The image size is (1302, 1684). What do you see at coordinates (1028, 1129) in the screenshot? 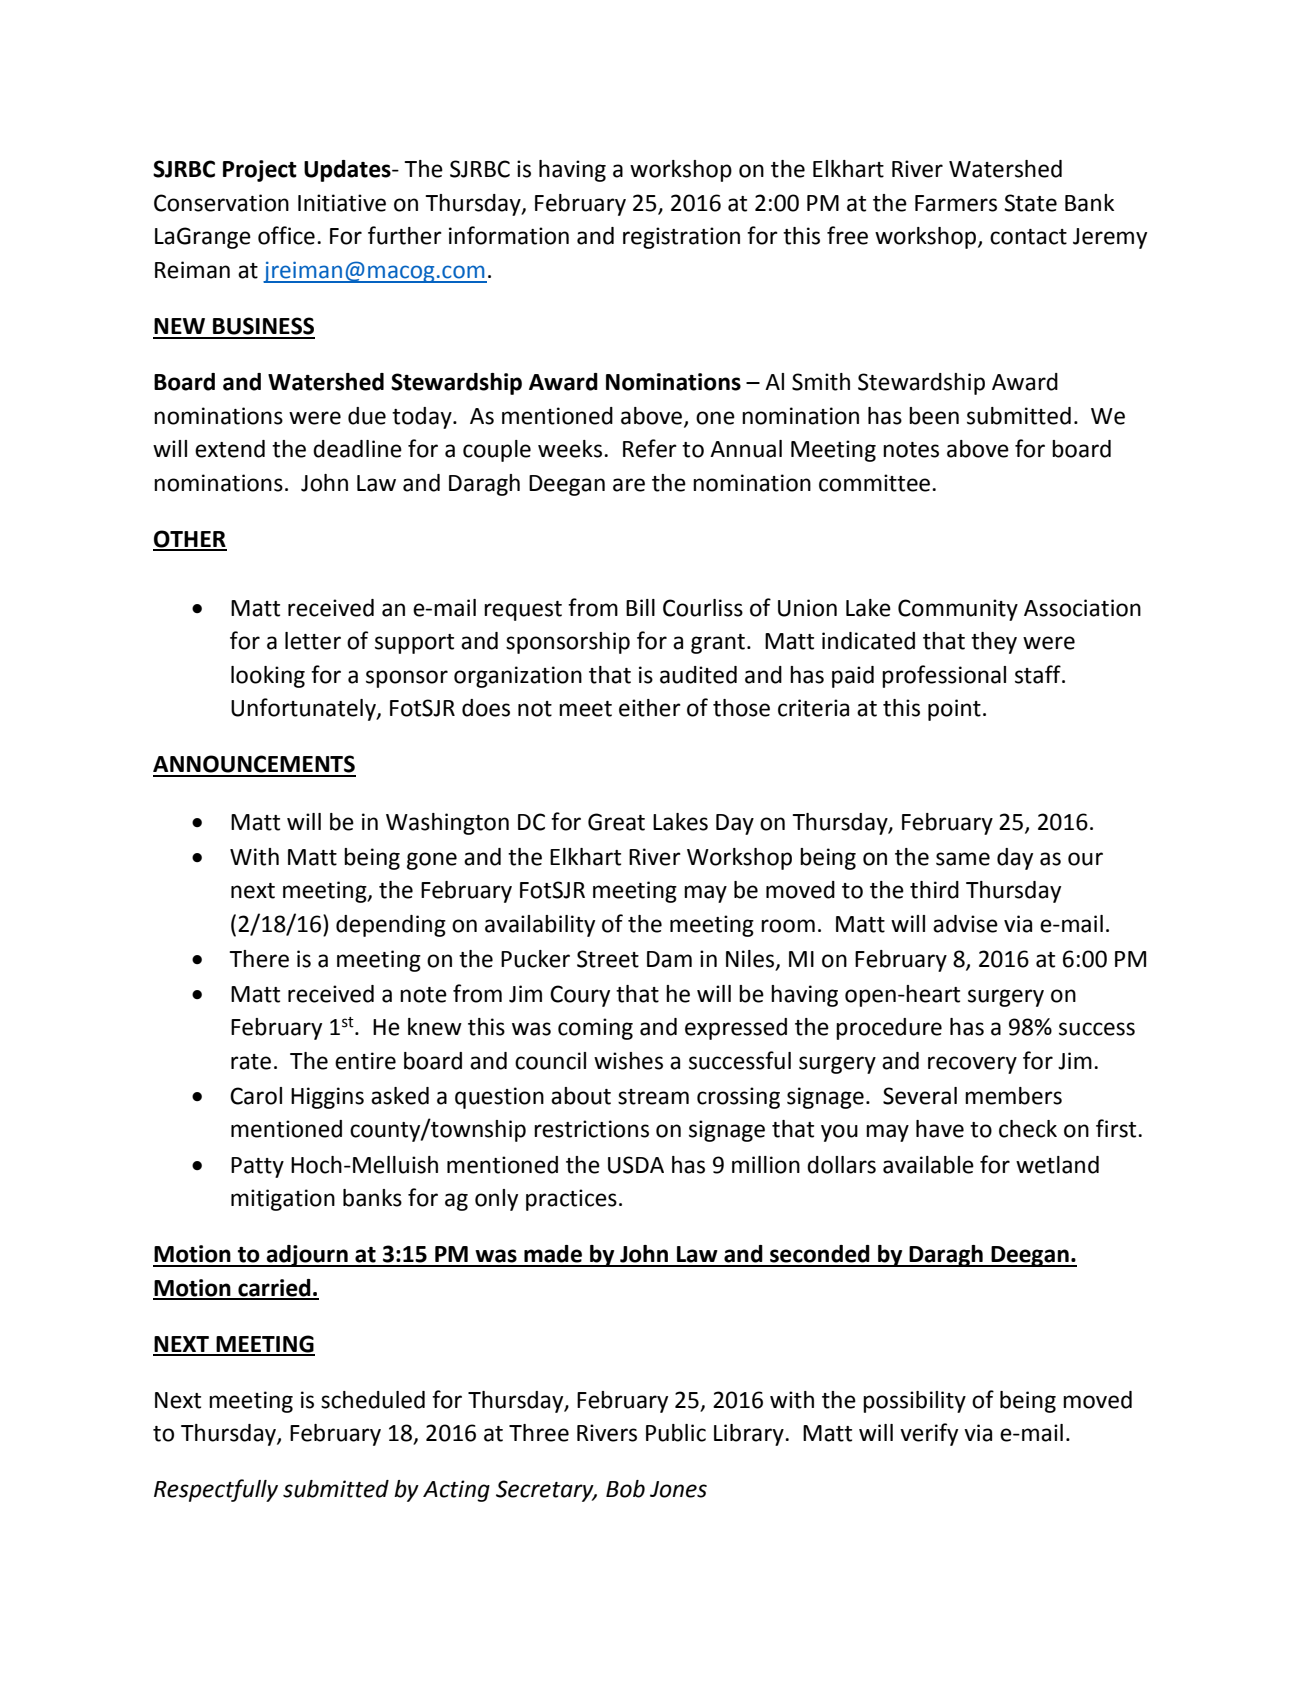
I see `check` at bounding box center [1028, 1129].
